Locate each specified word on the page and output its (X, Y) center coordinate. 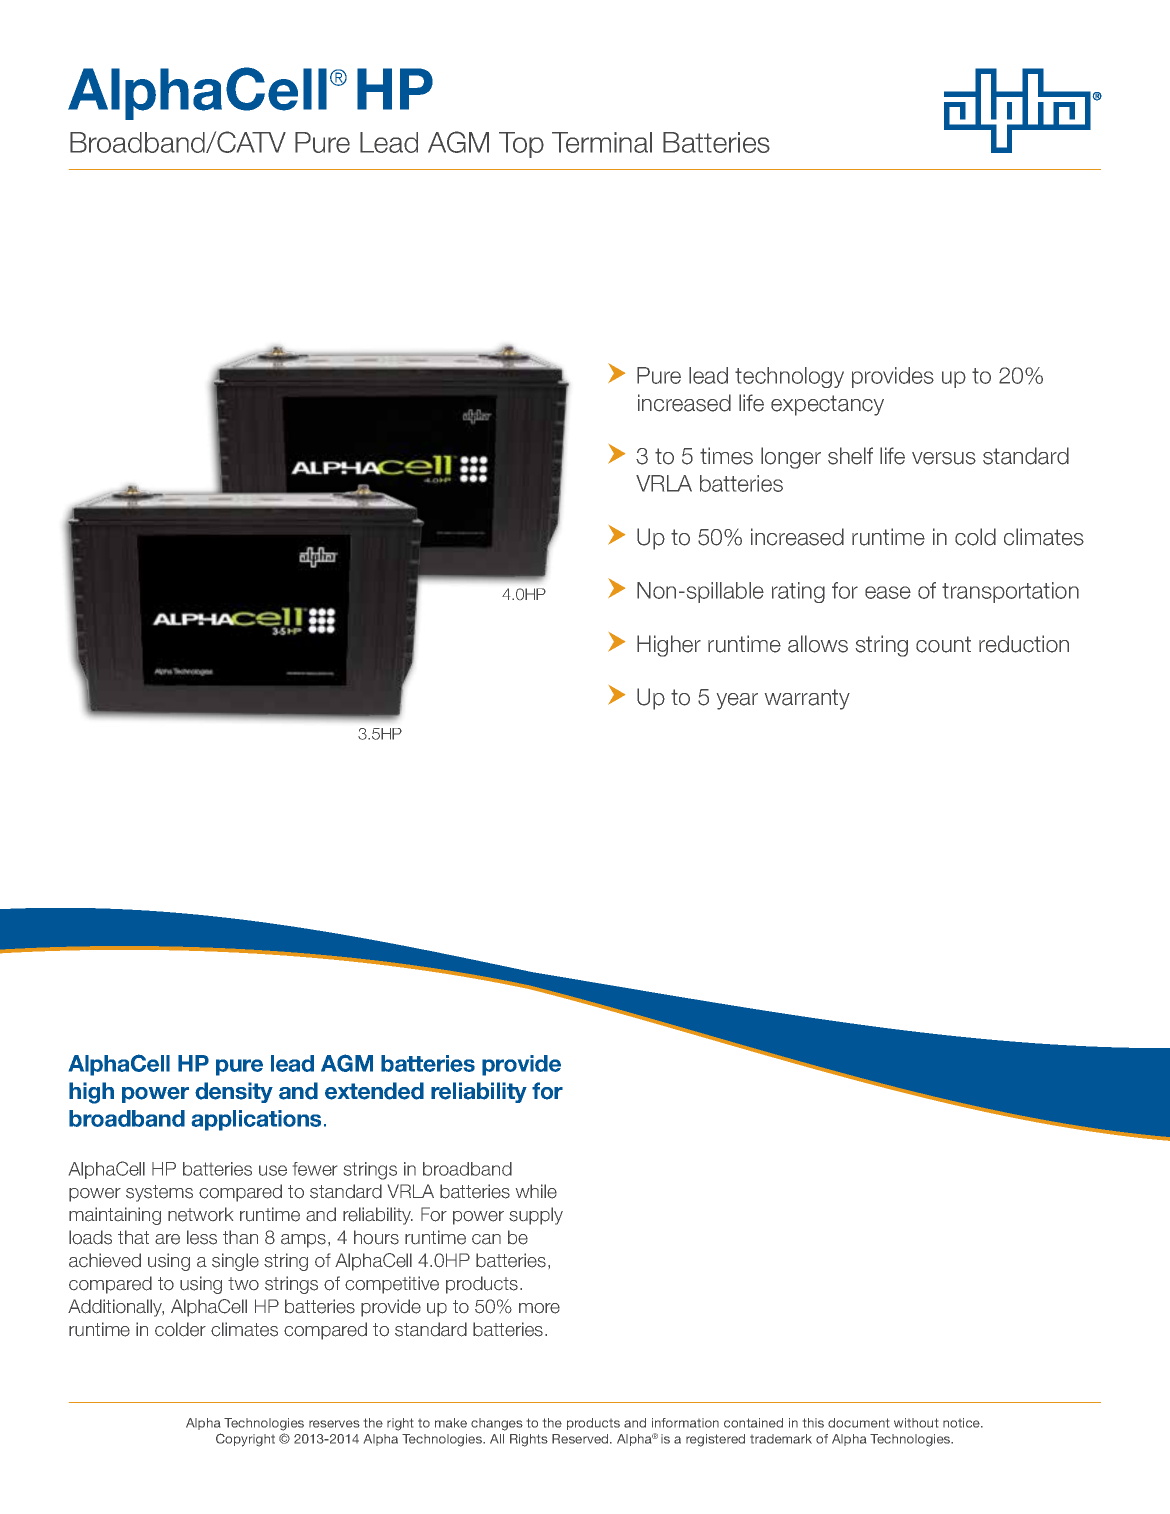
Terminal (602, 142)
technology (789, 377)
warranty (807, 699)
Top (521, 145)
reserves (334, 1424)
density (234, 1092)
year (737, 701)
